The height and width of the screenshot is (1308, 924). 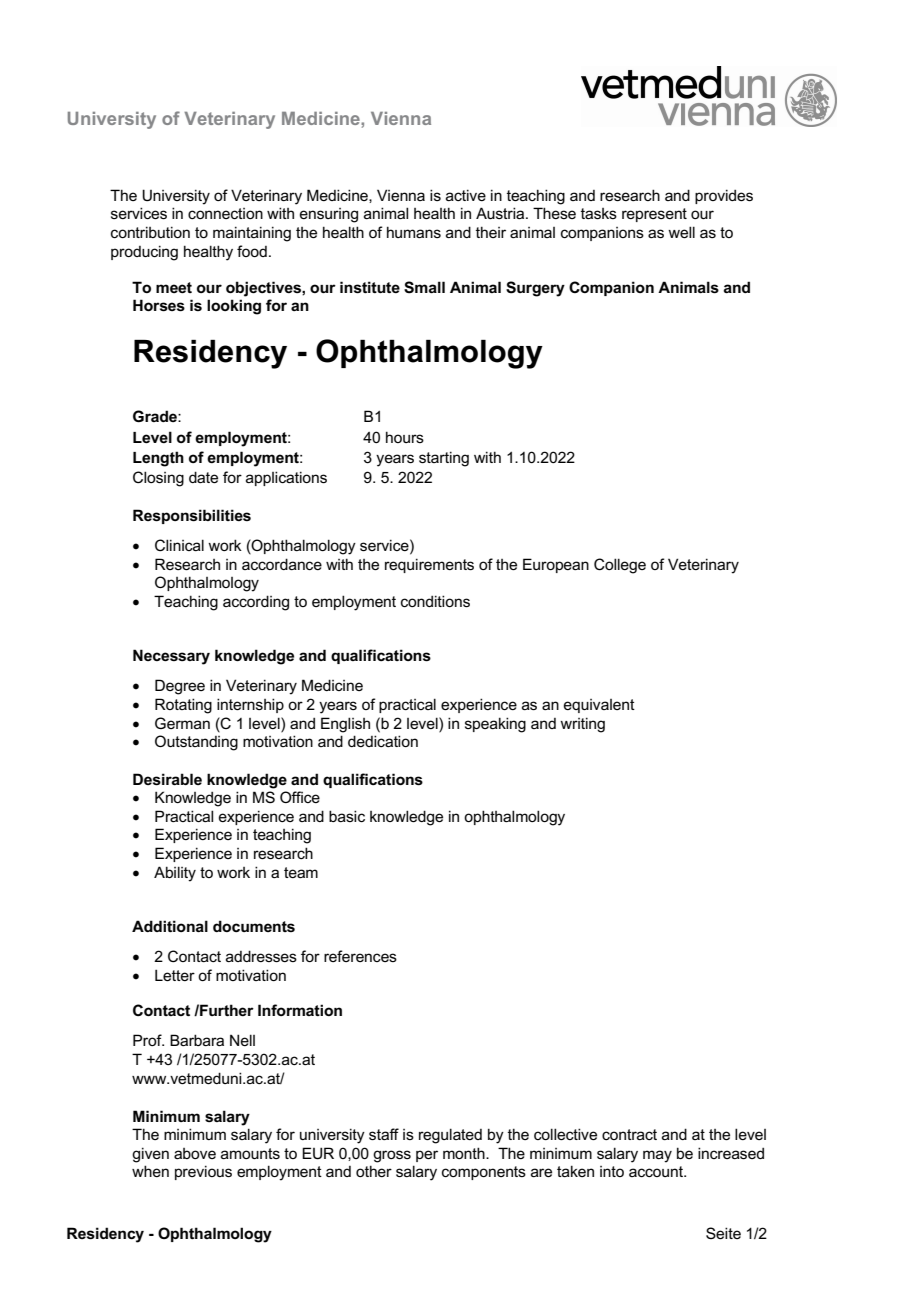 I want to click on basic, so click(x=347, y=816).
